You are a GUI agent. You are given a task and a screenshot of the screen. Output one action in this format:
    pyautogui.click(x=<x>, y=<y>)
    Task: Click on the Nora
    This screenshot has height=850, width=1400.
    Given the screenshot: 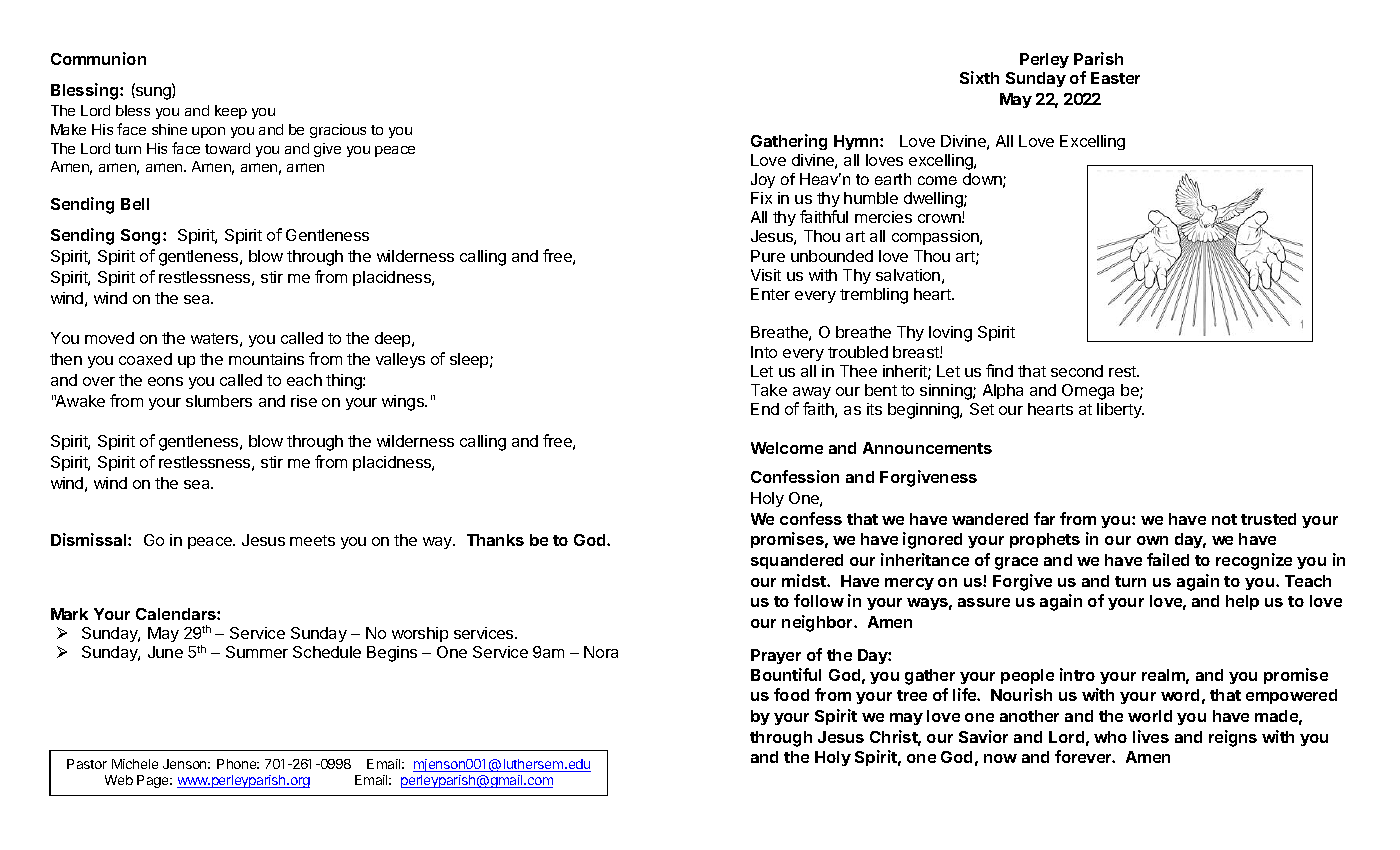 What is the action you would take?
    pyautogui.click(x=601, y=652)
